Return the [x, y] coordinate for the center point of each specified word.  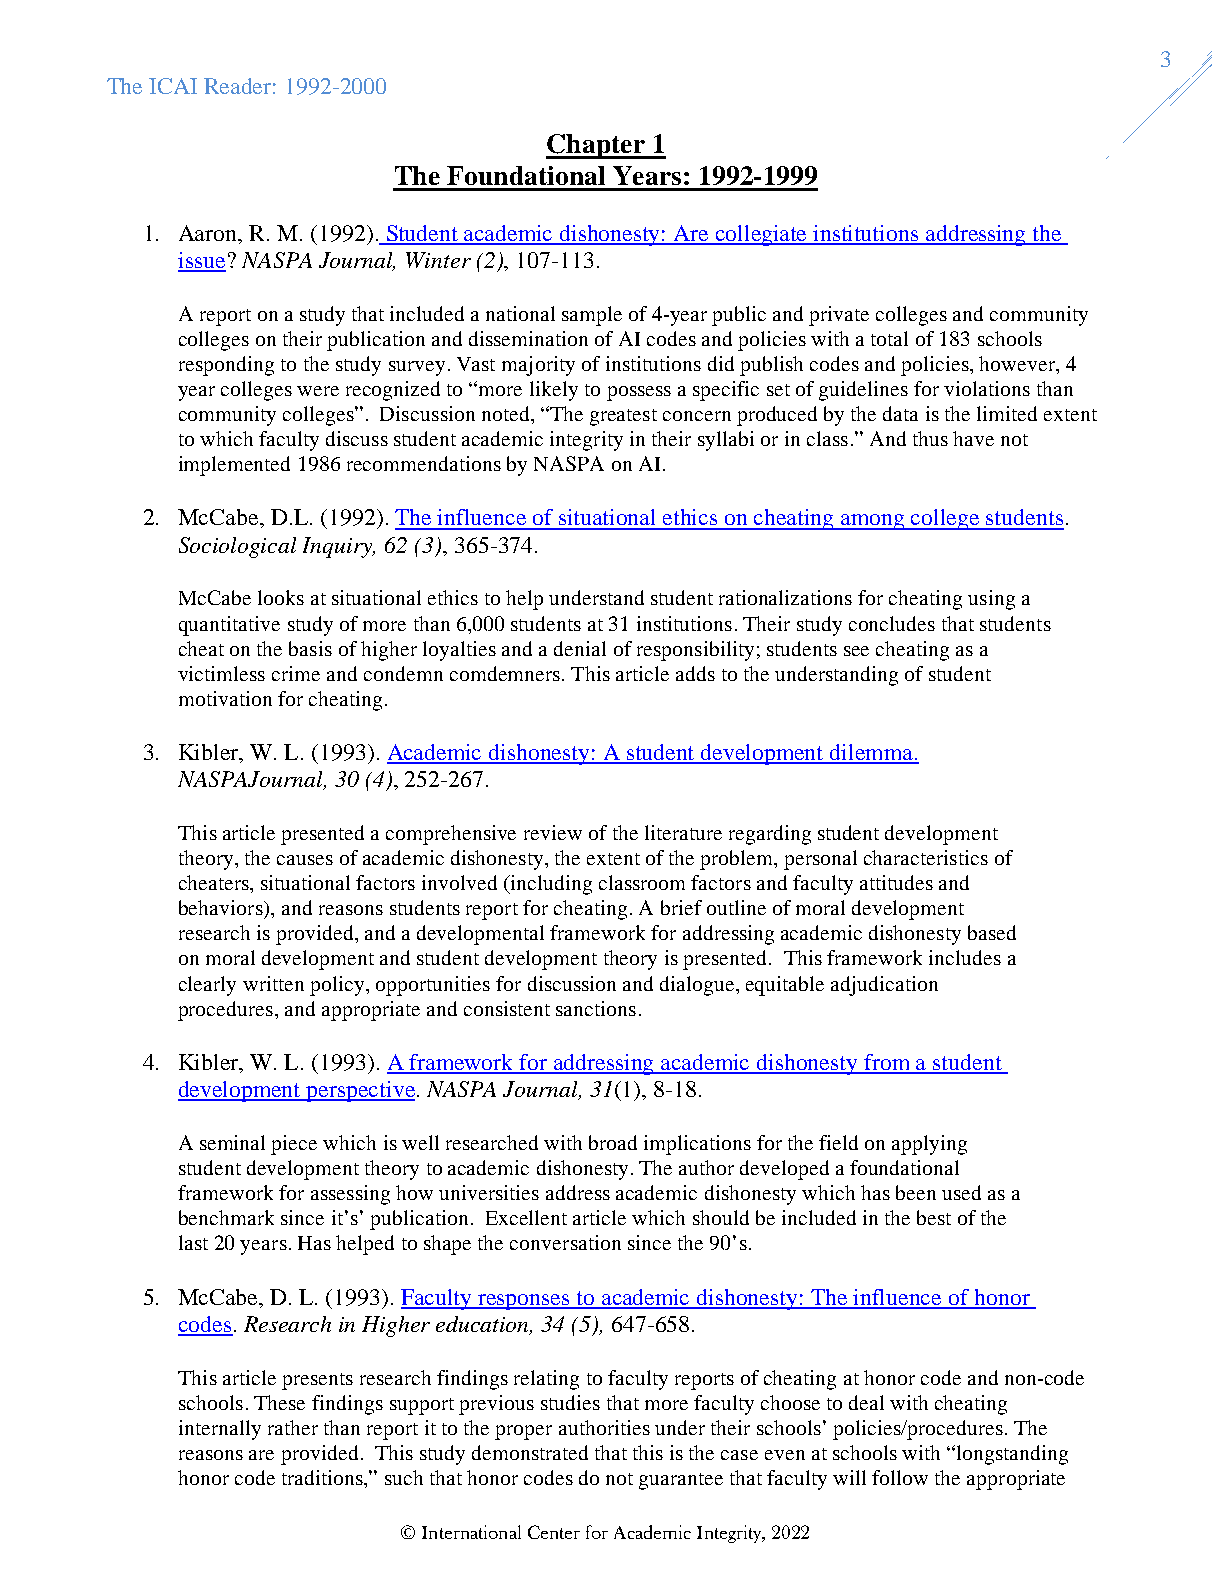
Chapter [596, 146]
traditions [323, 1477]
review [553, 832]
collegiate [762, 235]
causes [305, 860]
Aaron [209, 233]
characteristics [926, 857]
